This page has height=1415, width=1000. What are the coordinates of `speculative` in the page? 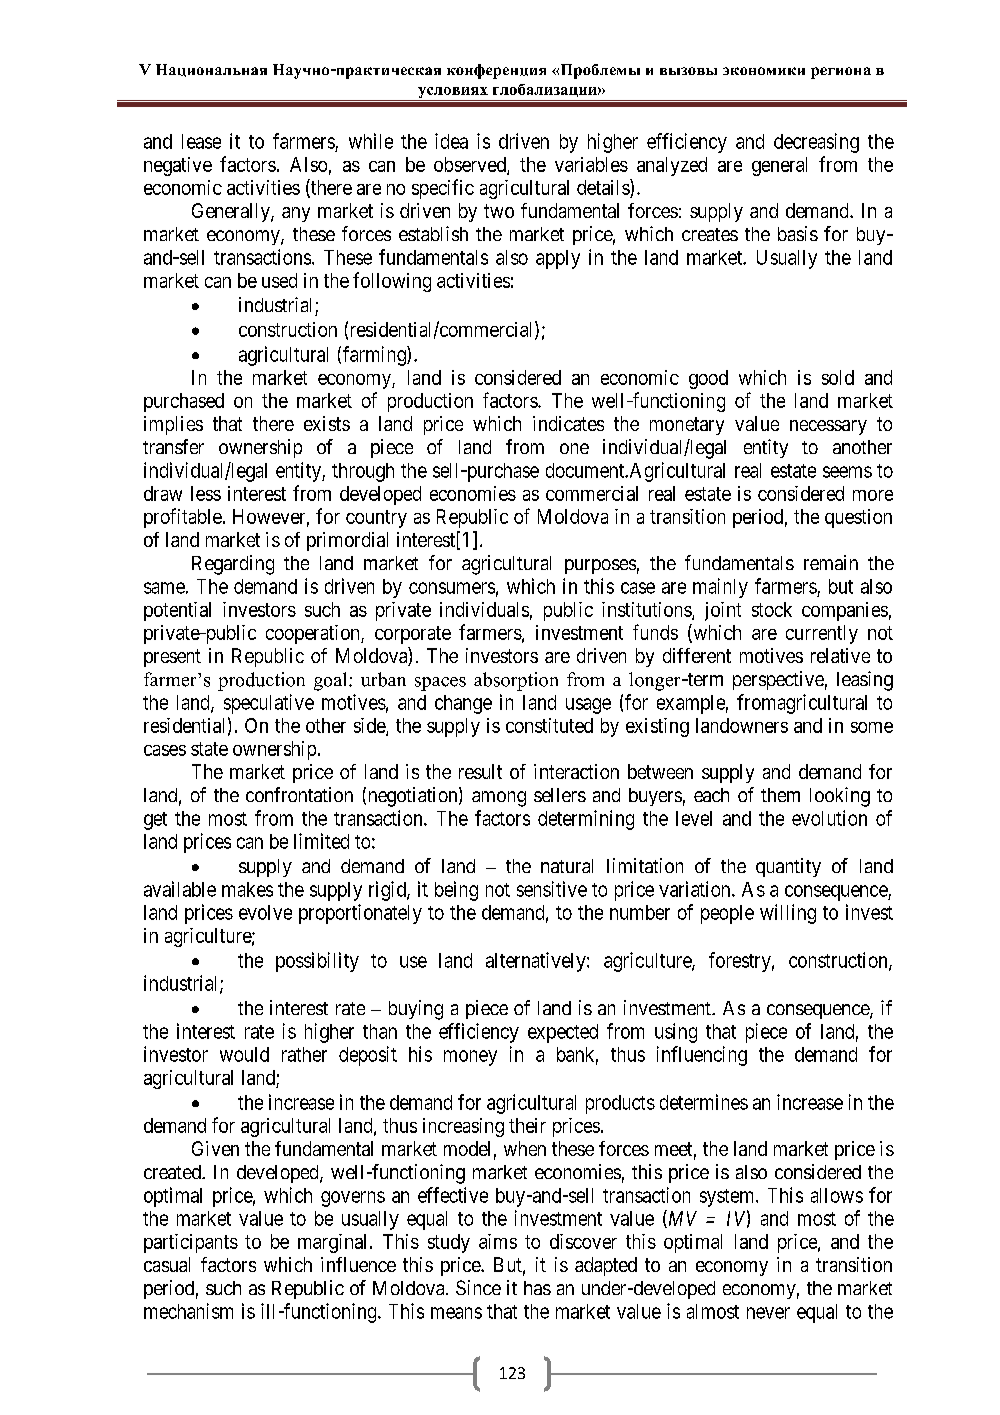 It's located at (269, 704).
